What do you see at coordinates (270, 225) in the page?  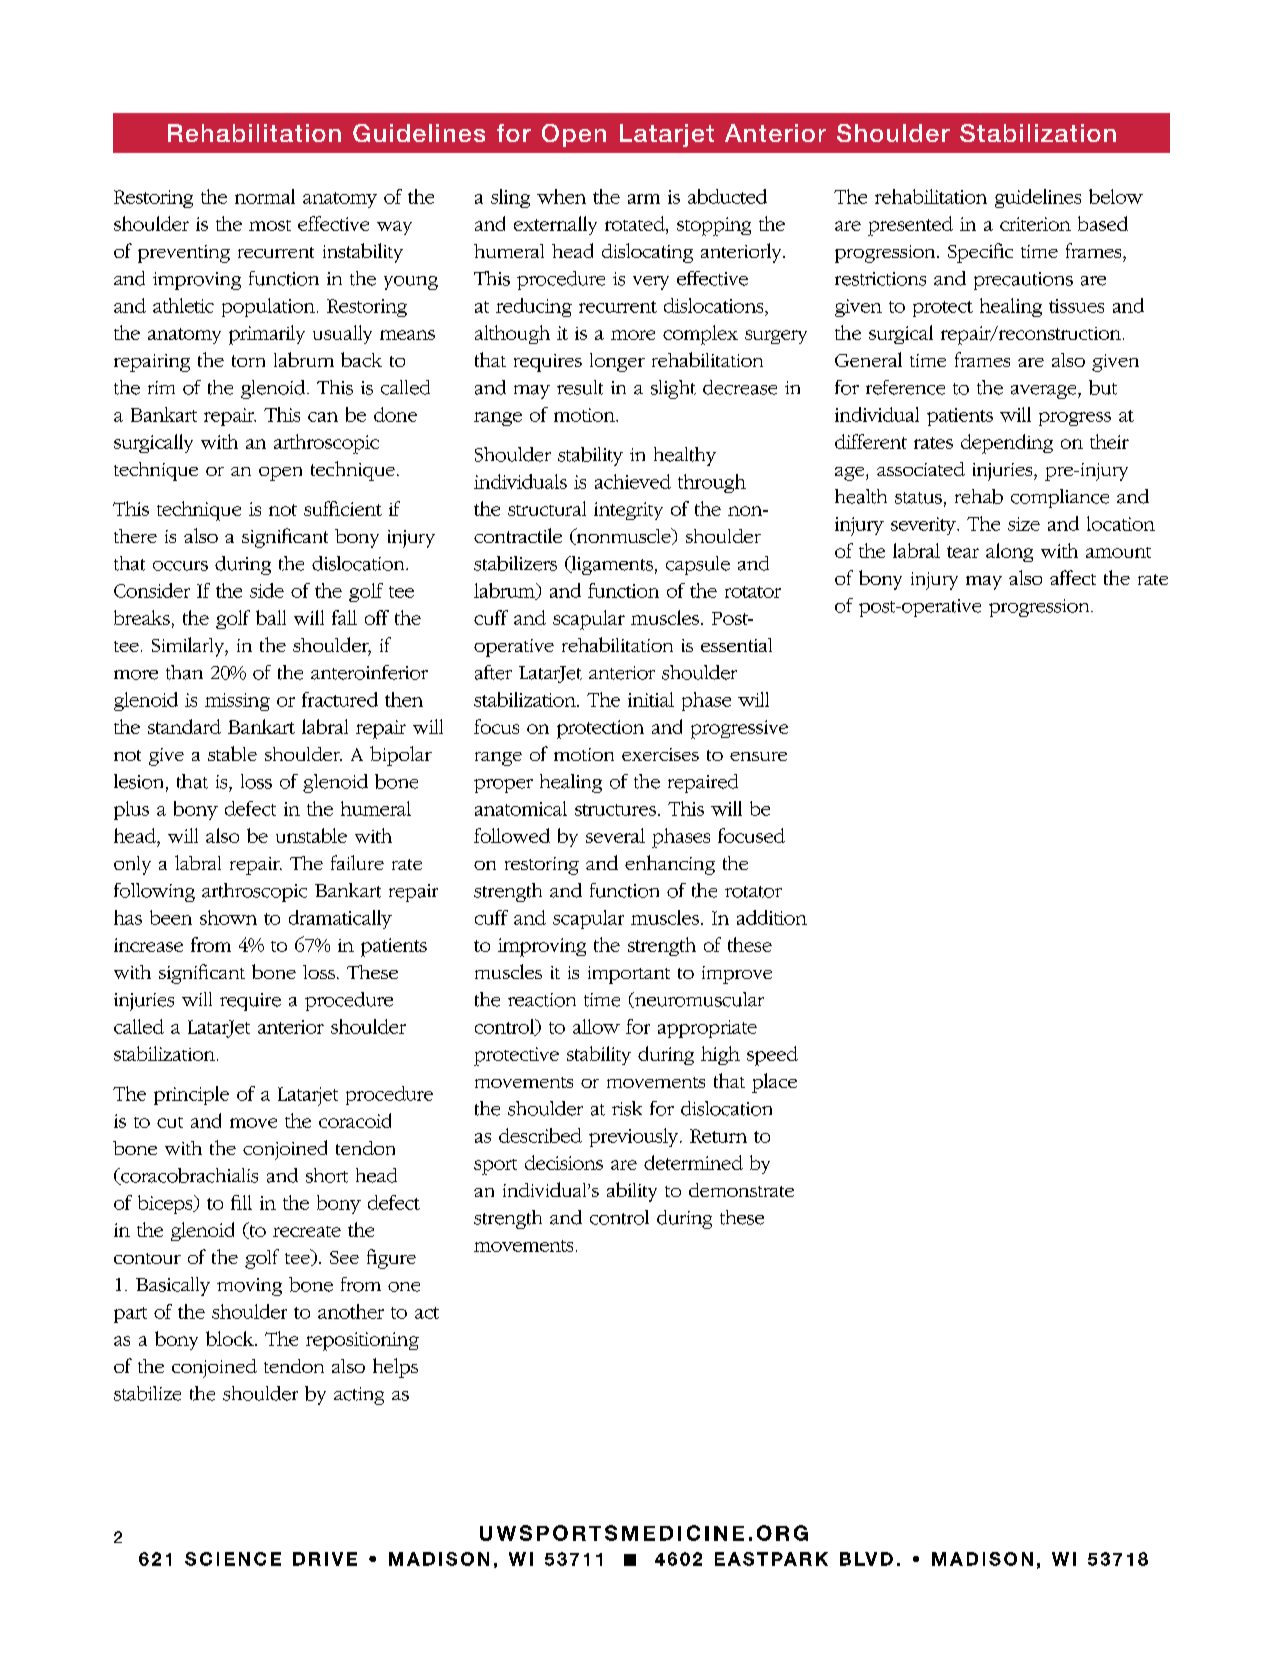 I see `most` at bounding box center [270, 225].
